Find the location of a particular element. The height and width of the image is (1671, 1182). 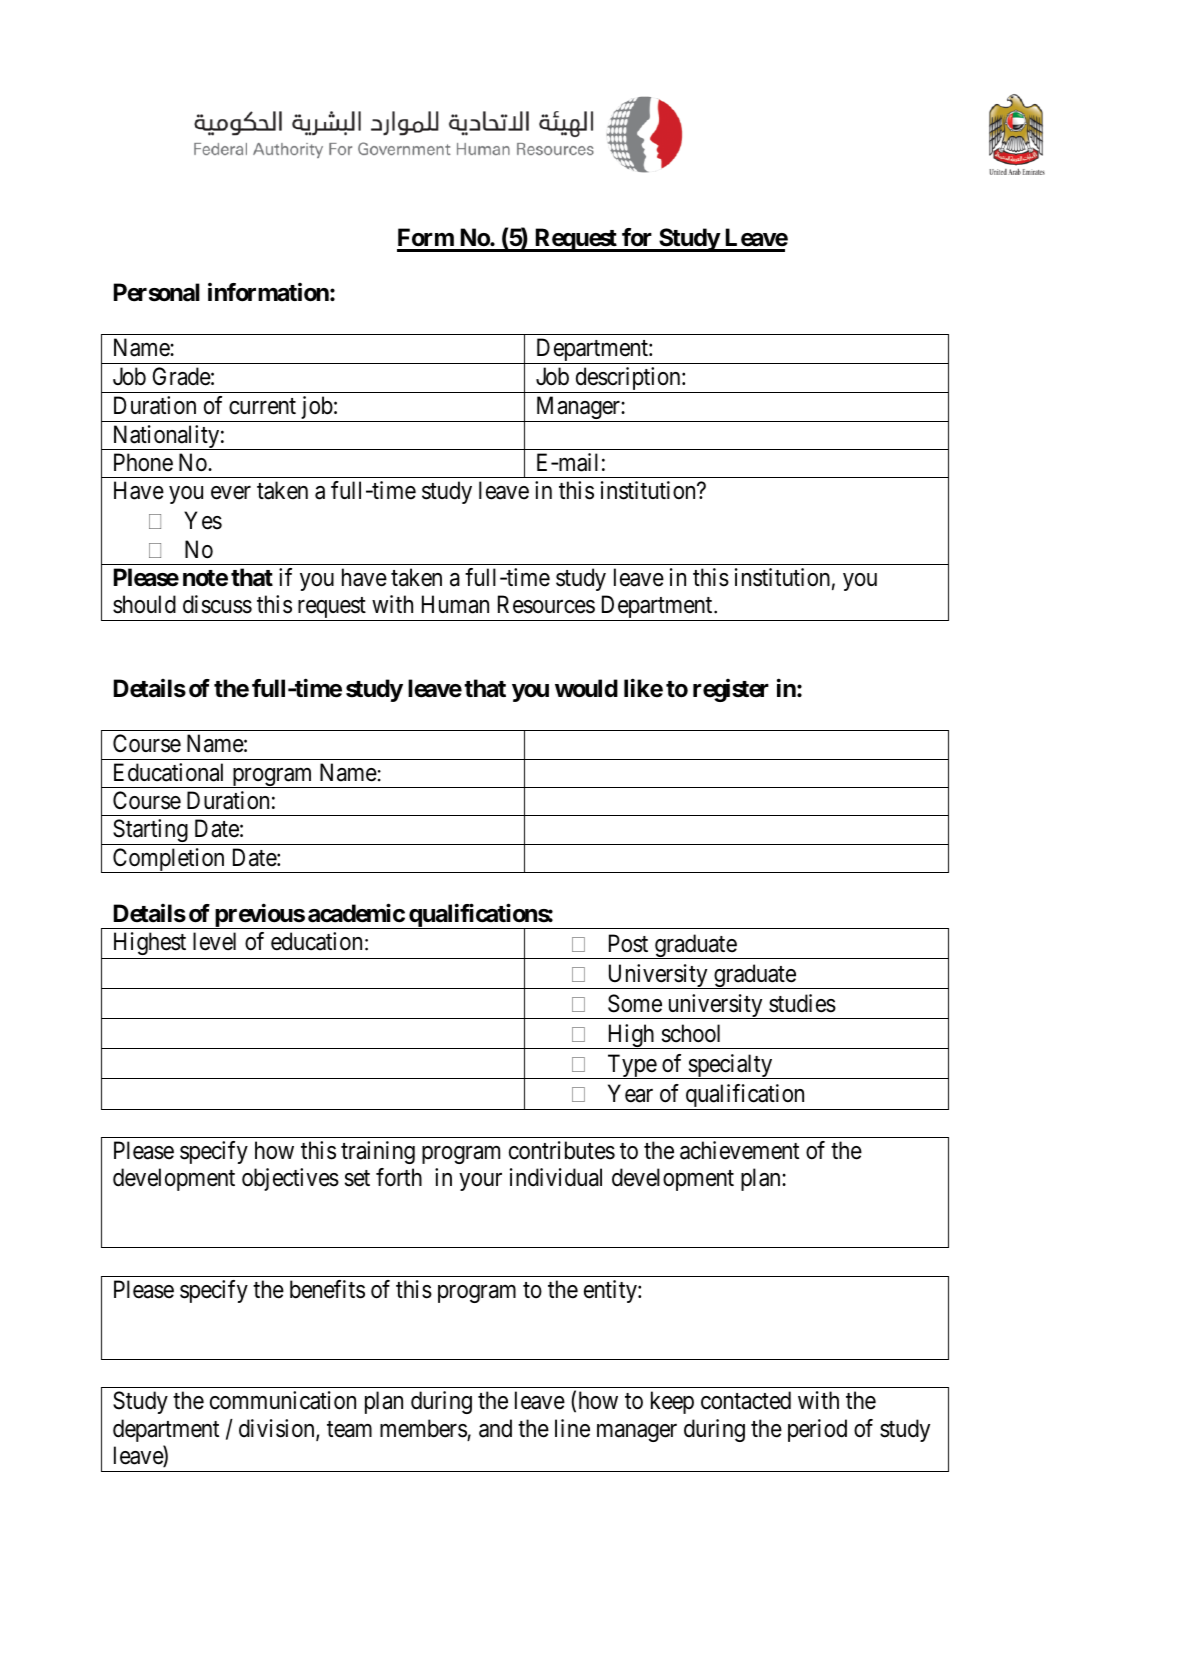

communication is located at coordinates (283, 1400).
